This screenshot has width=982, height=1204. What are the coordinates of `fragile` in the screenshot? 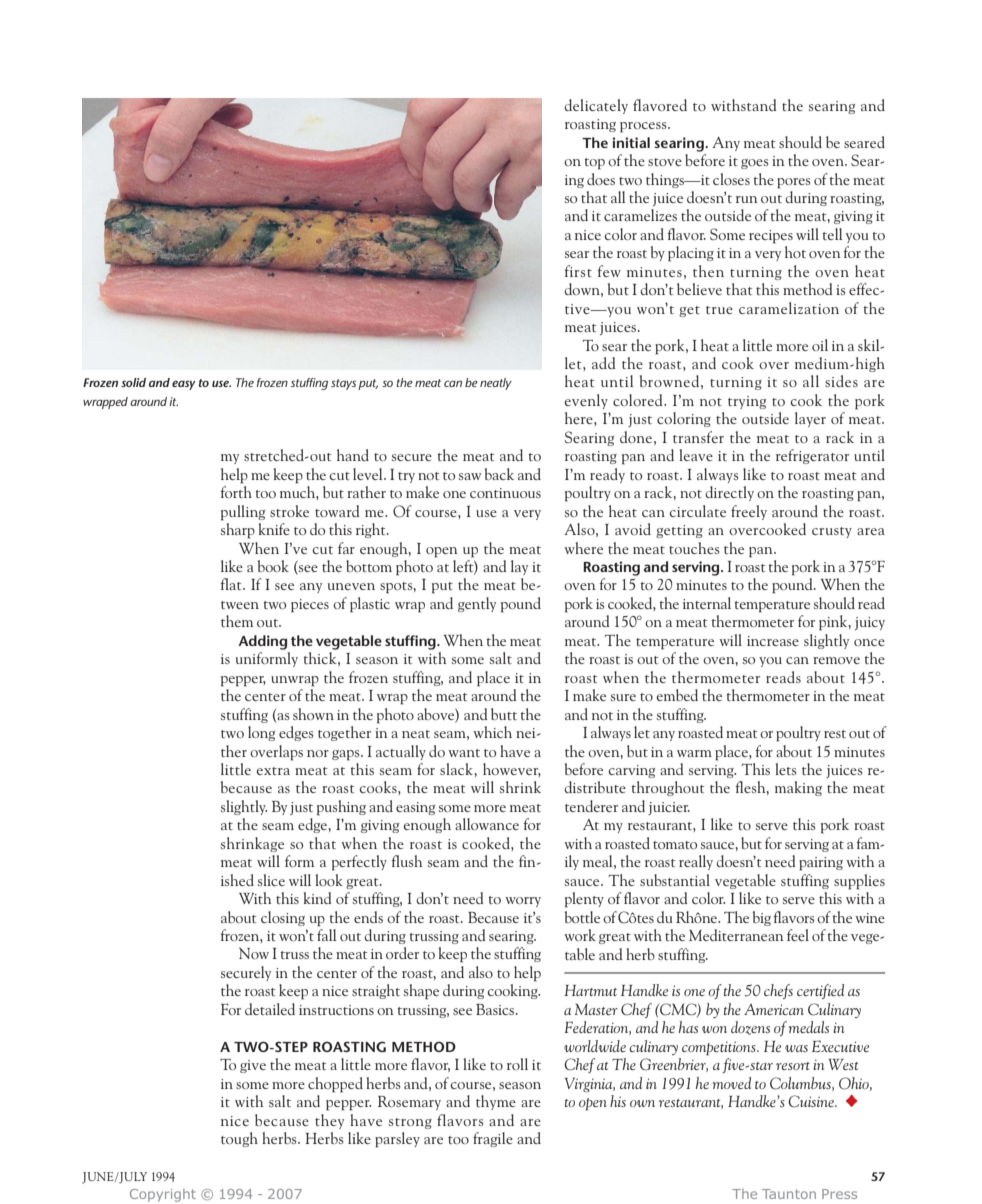 It's located at (493, 1139).
